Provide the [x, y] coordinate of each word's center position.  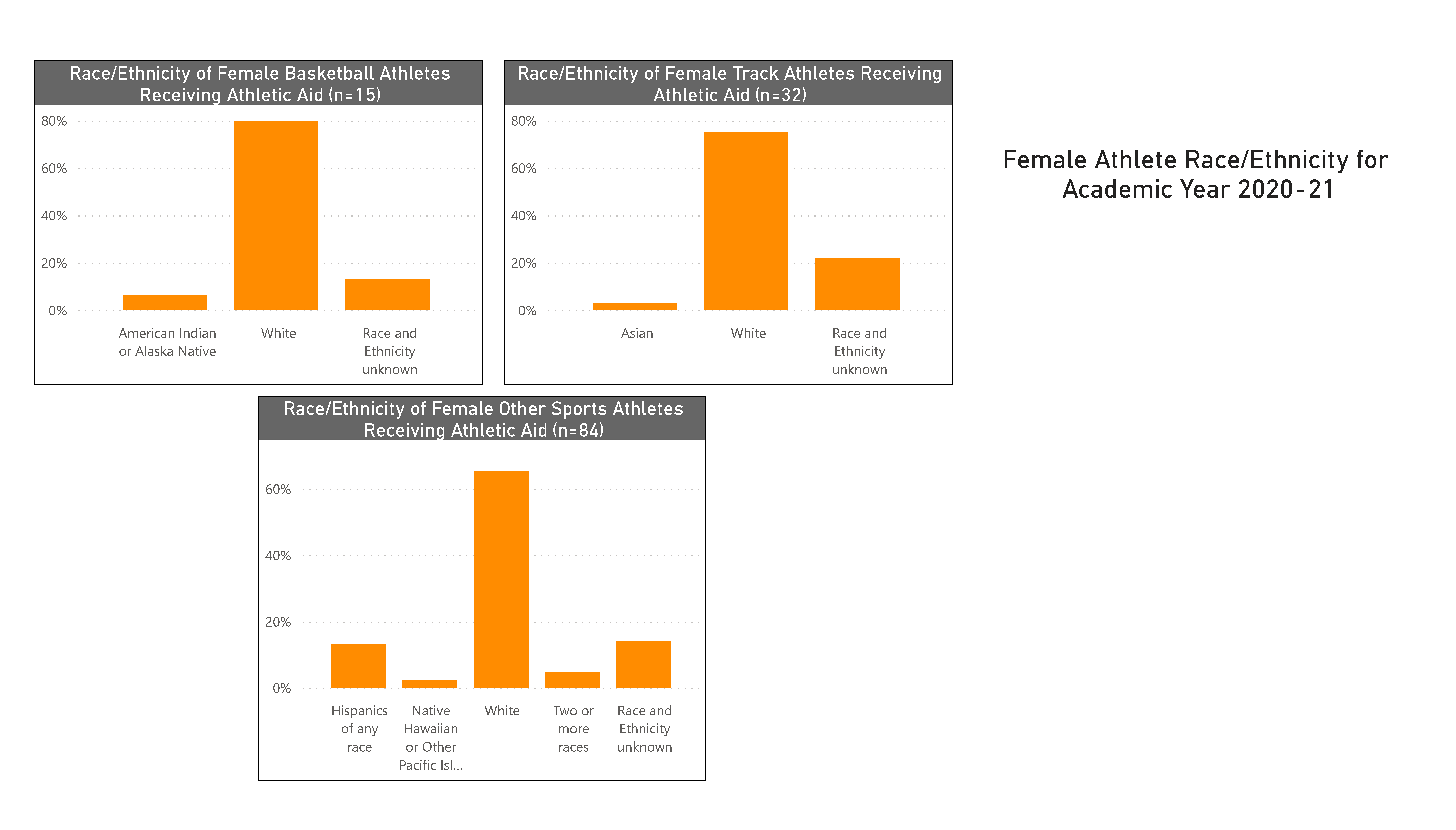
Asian [637, 333]
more [574, 729]
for [1372, 159]
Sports [579, 410]
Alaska [154, 351]
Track [756, 73]
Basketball [330, 73]
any [368, 731]
